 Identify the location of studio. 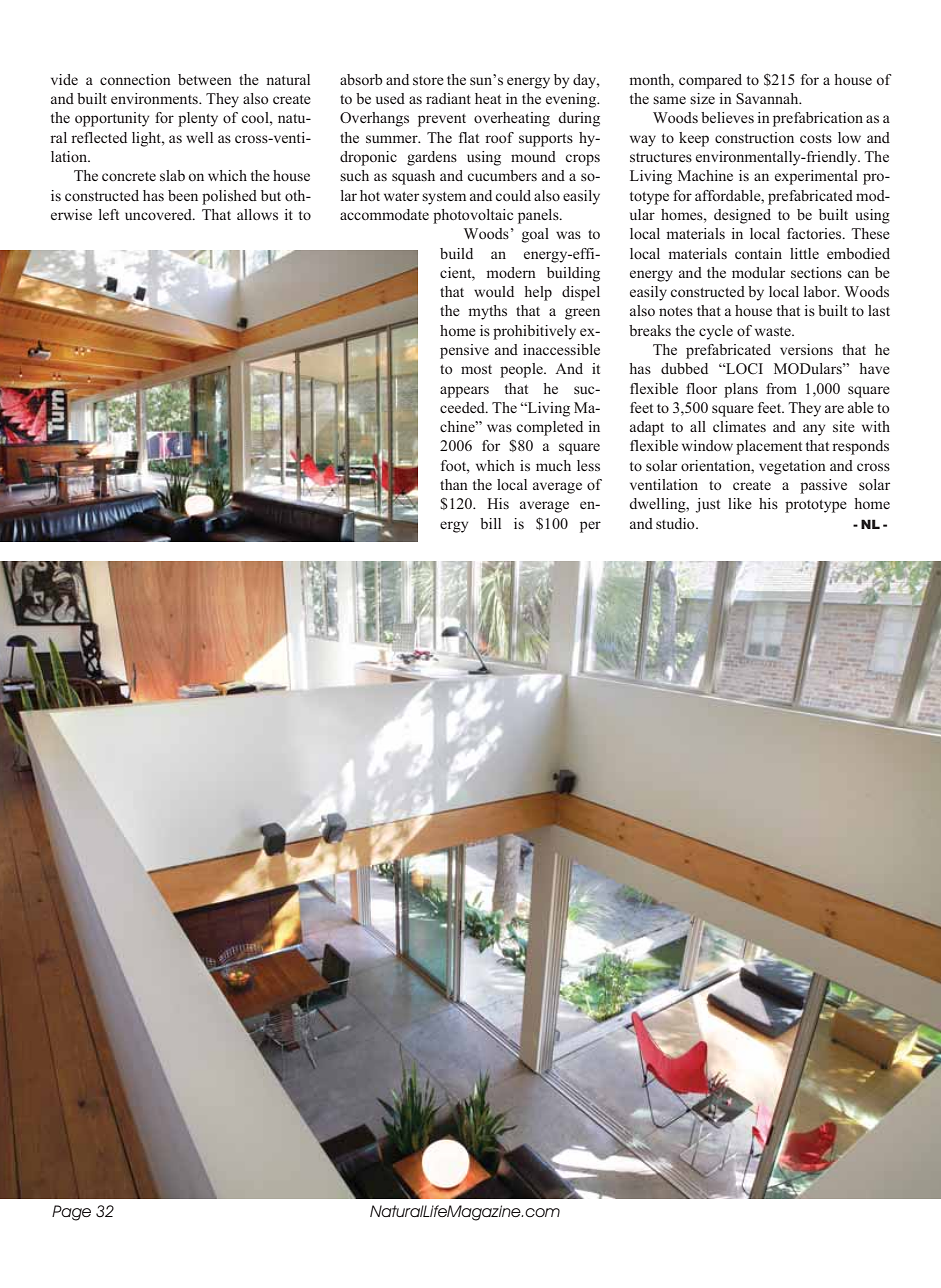
(676, 523).
